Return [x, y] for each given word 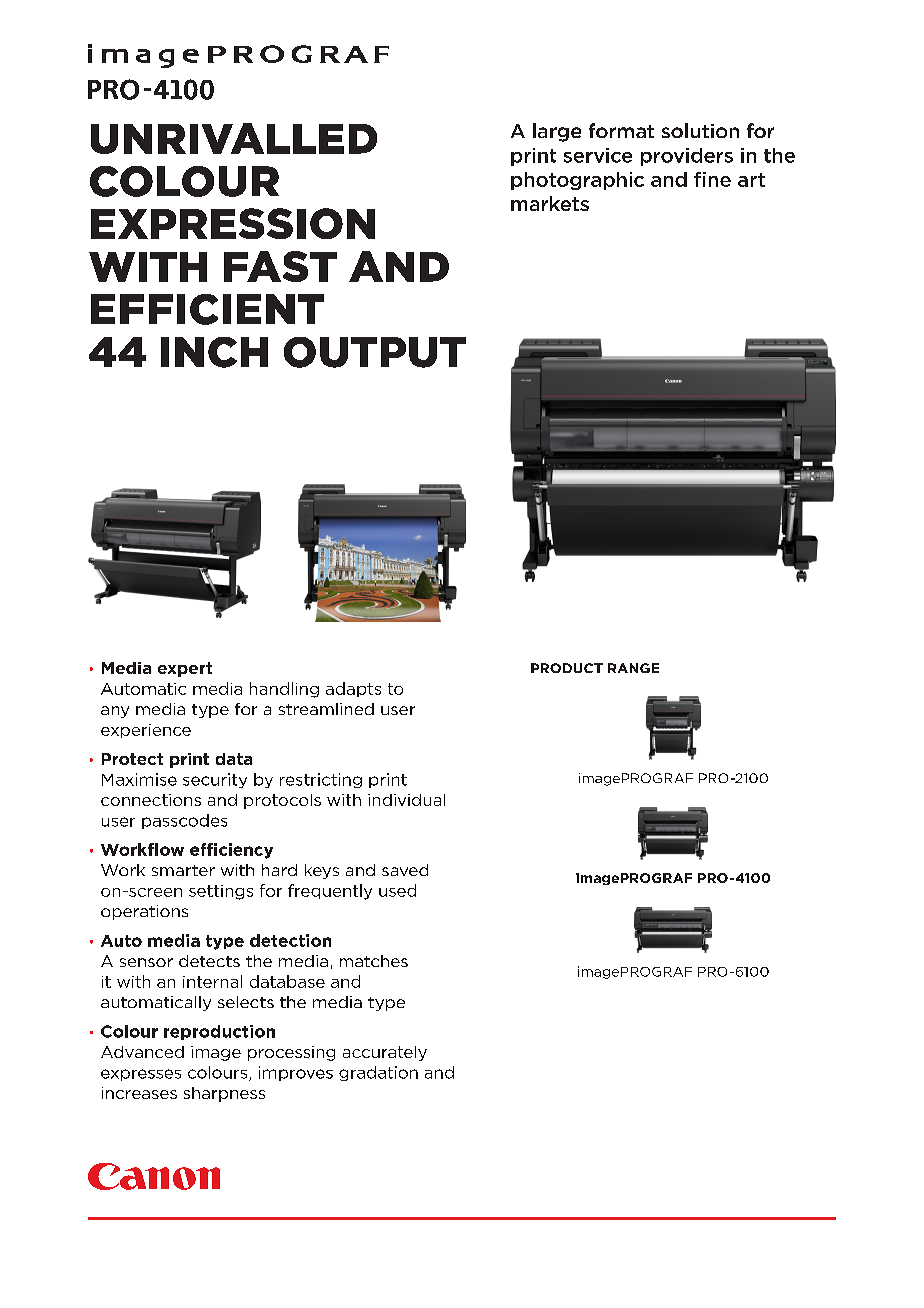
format [621, 130]
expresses [141, 1075]
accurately [385, 1053]
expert [185, 669]
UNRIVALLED [234, 138]
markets [550, 203]
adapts [353, 689]
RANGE [633, 668]
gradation [378, 1073]
